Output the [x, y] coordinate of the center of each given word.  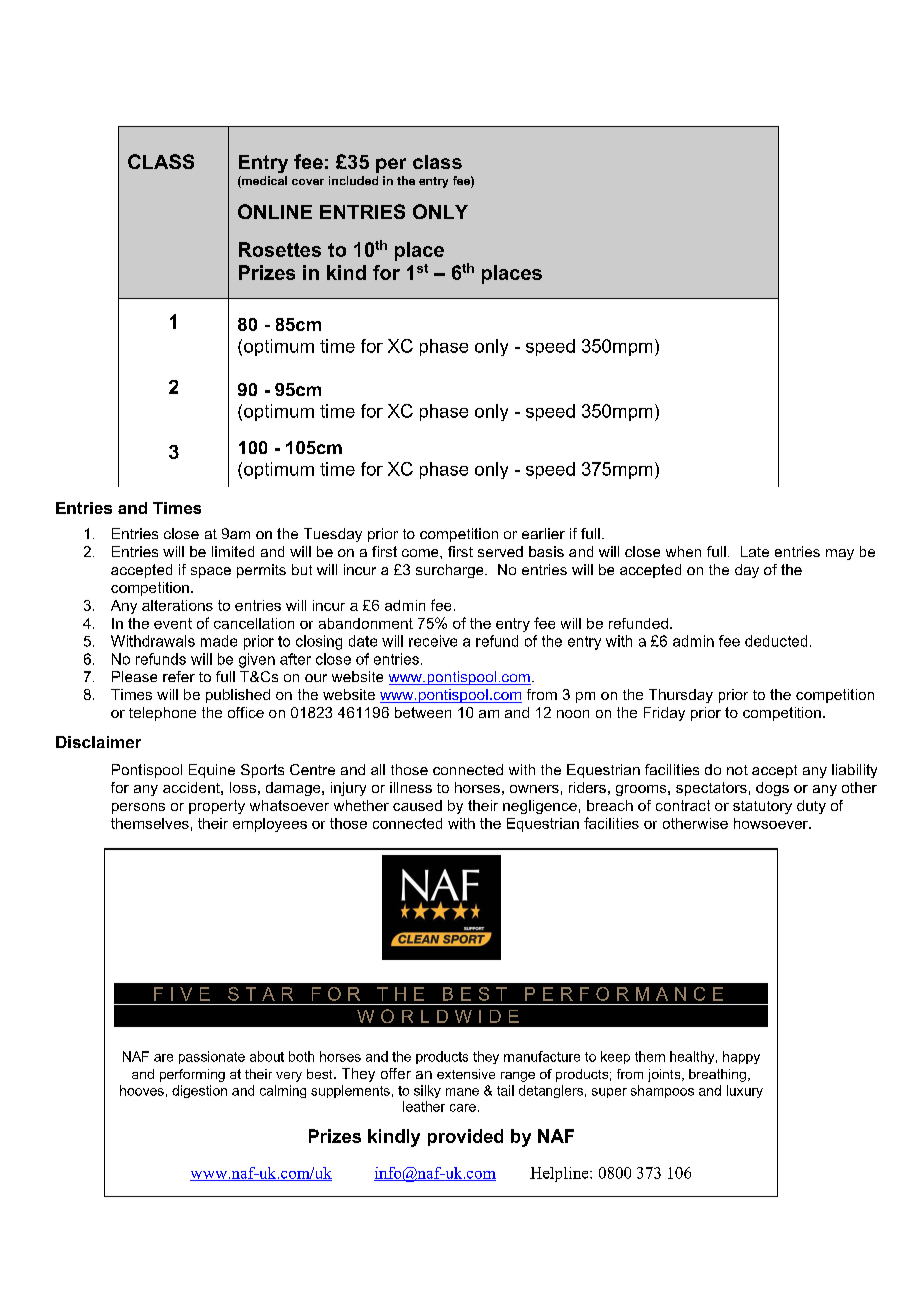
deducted [776, 641]
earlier [543, 533]
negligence [540, 807]
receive [433, 641]
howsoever [772, 823]
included [353, 180]
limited [233, 551]
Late [755, 551]
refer [179, 676]
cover [308, 182]
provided [465, 1137]
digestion [199, 1091]
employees [270, 825]
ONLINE [275, 211]
